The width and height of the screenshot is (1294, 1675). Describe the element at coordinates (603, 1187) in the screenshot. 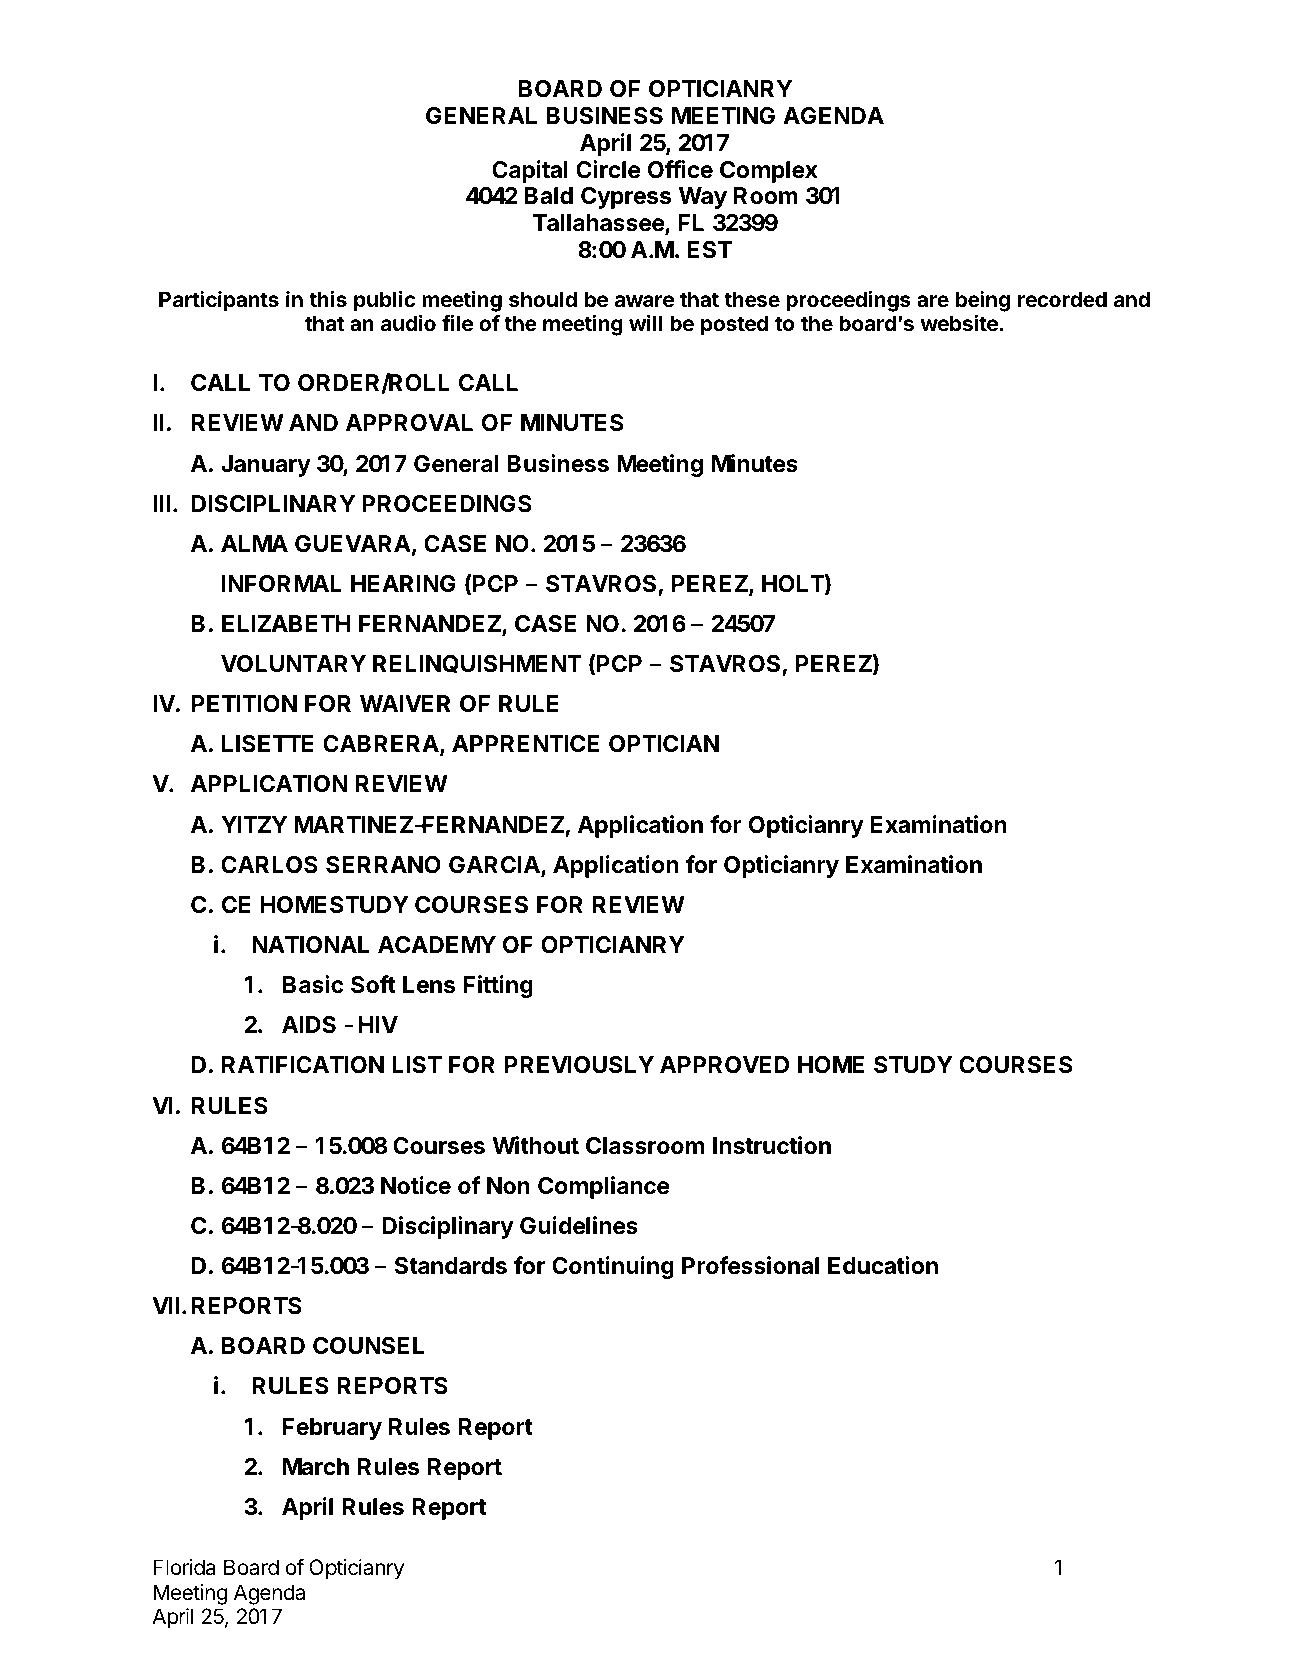

I see `Compliance` at that location.
